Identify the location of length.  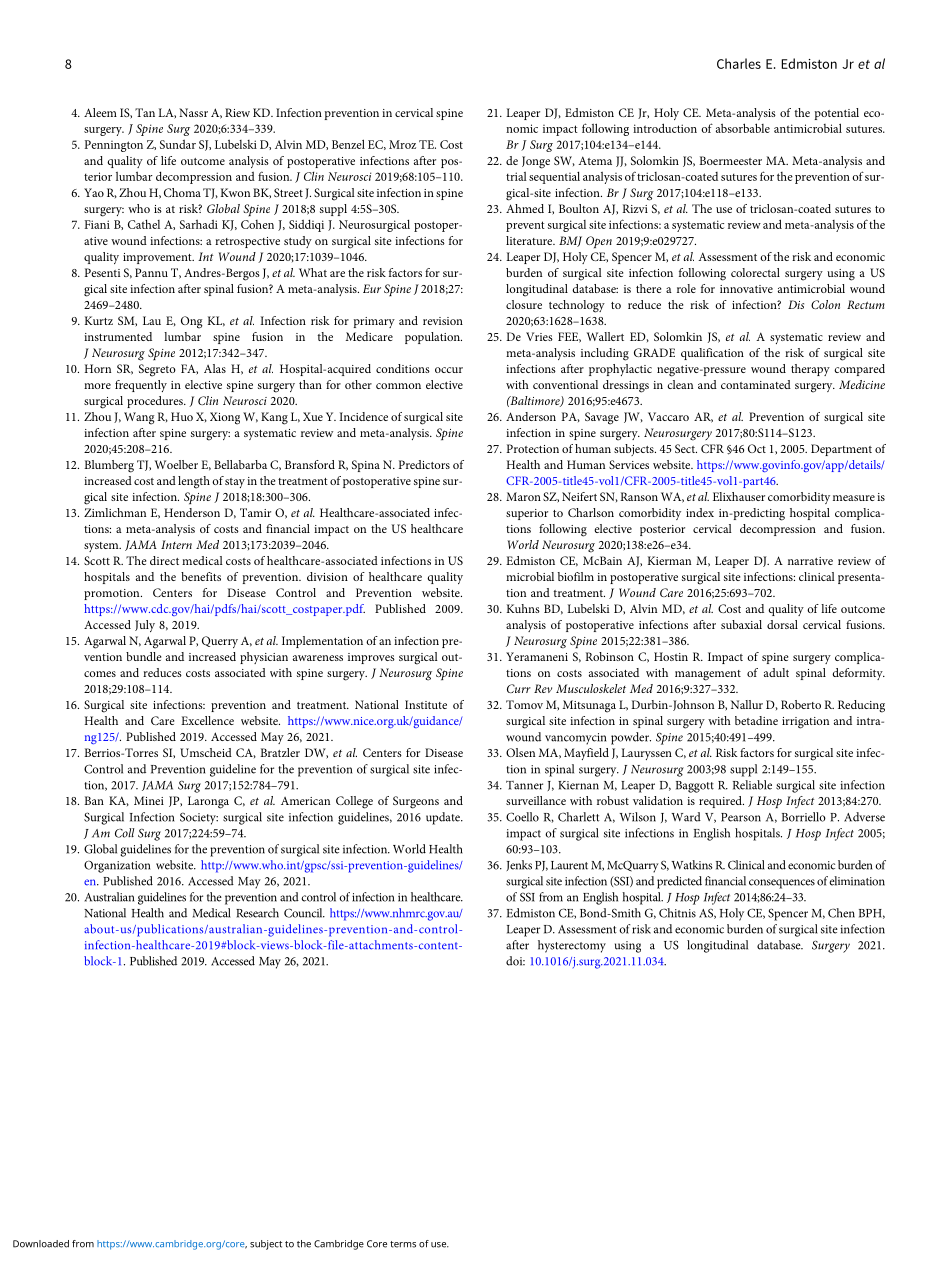
(194, 482).
